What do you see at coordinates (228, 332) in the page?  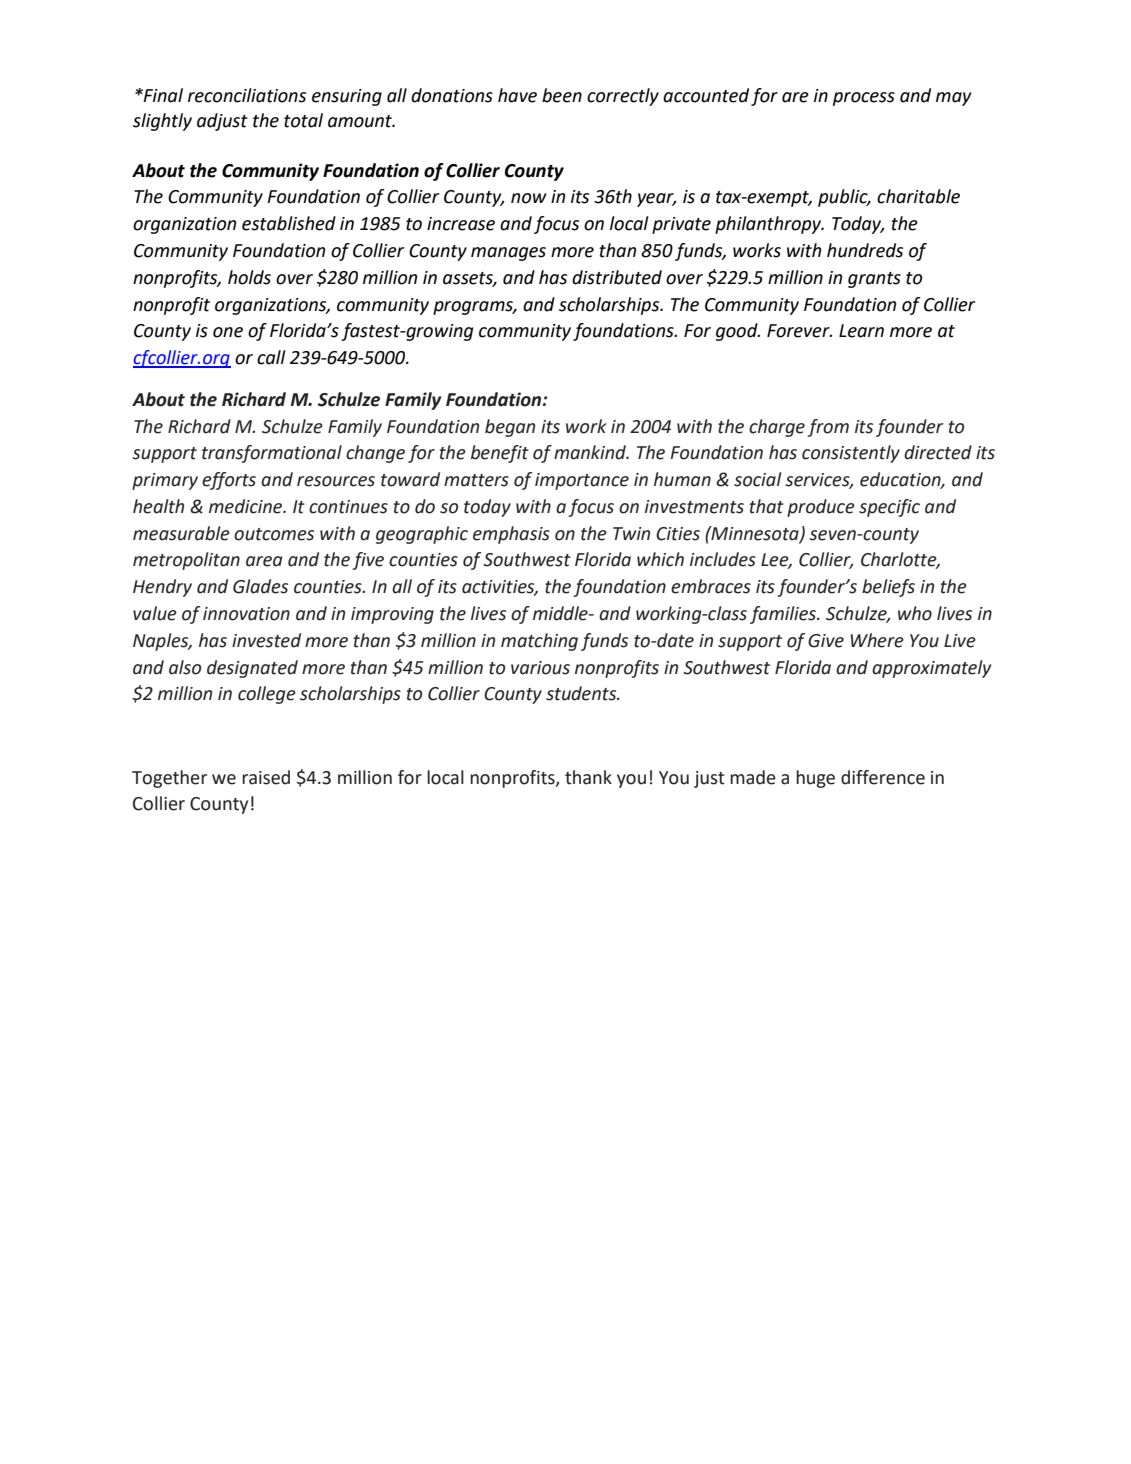 I see `one` at bounding box center [228, 332].
